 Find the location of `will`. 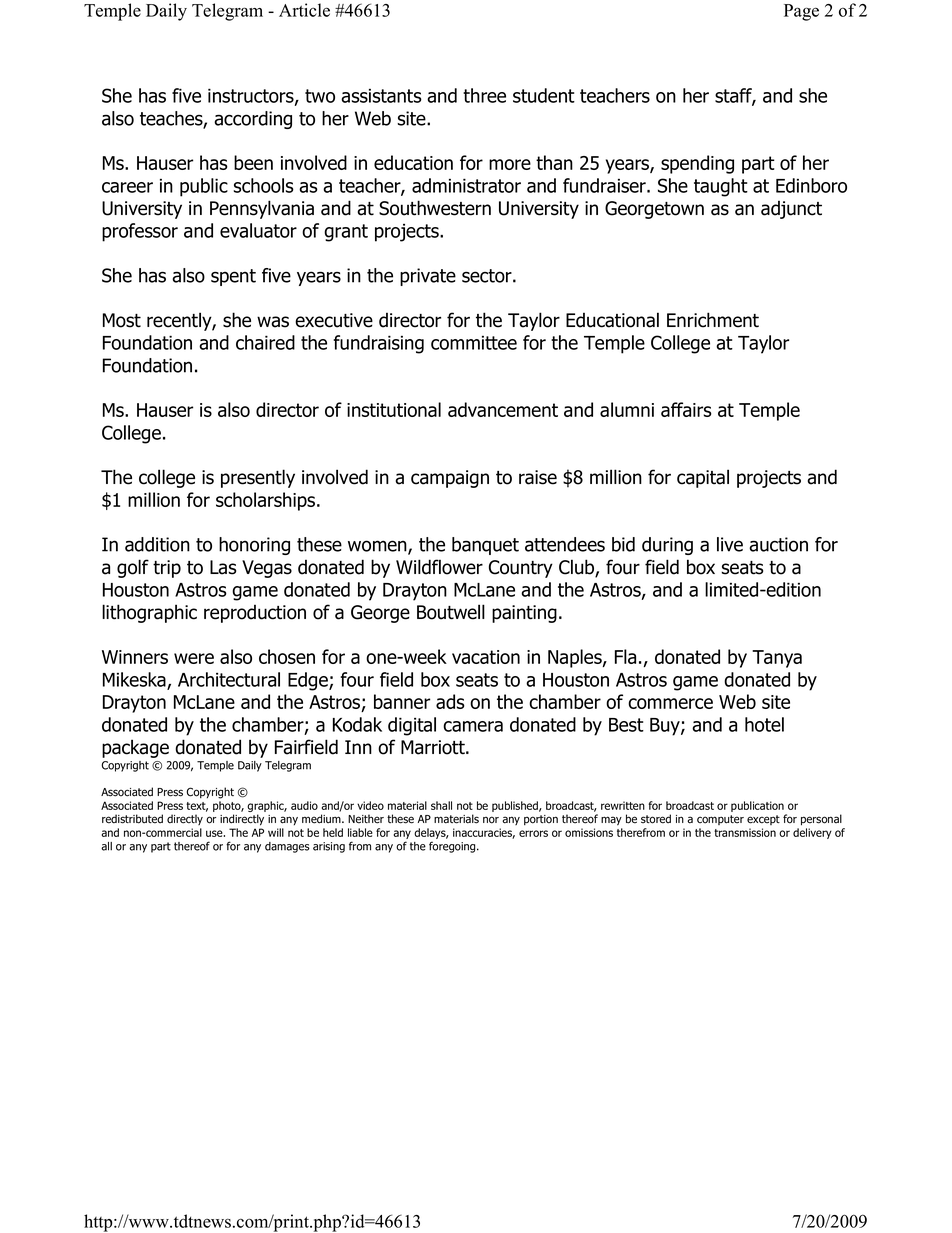

will is located at coordinates (276, 832).
